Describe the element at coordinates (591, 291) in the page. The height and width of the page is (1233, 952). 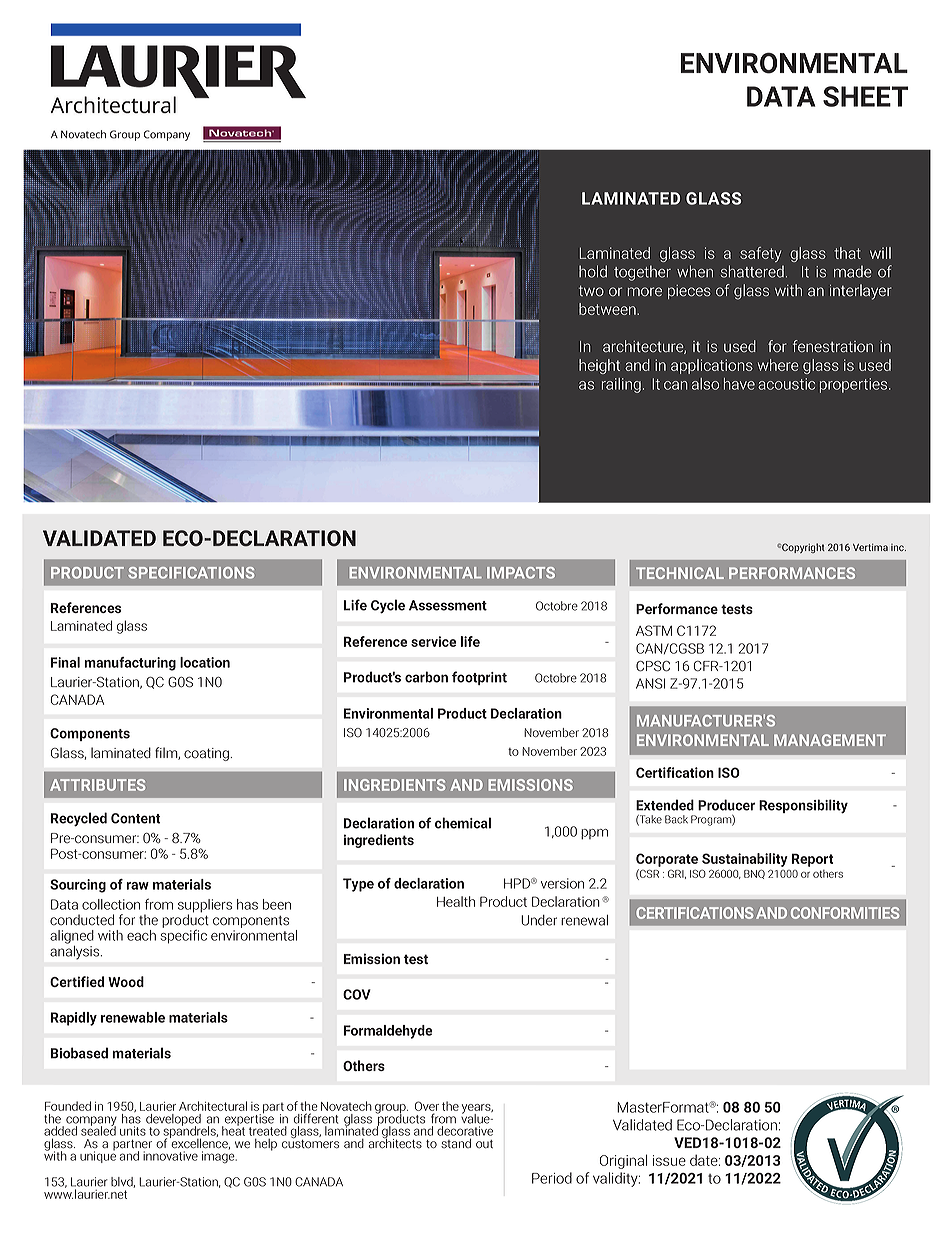
I see `two` at that location.
